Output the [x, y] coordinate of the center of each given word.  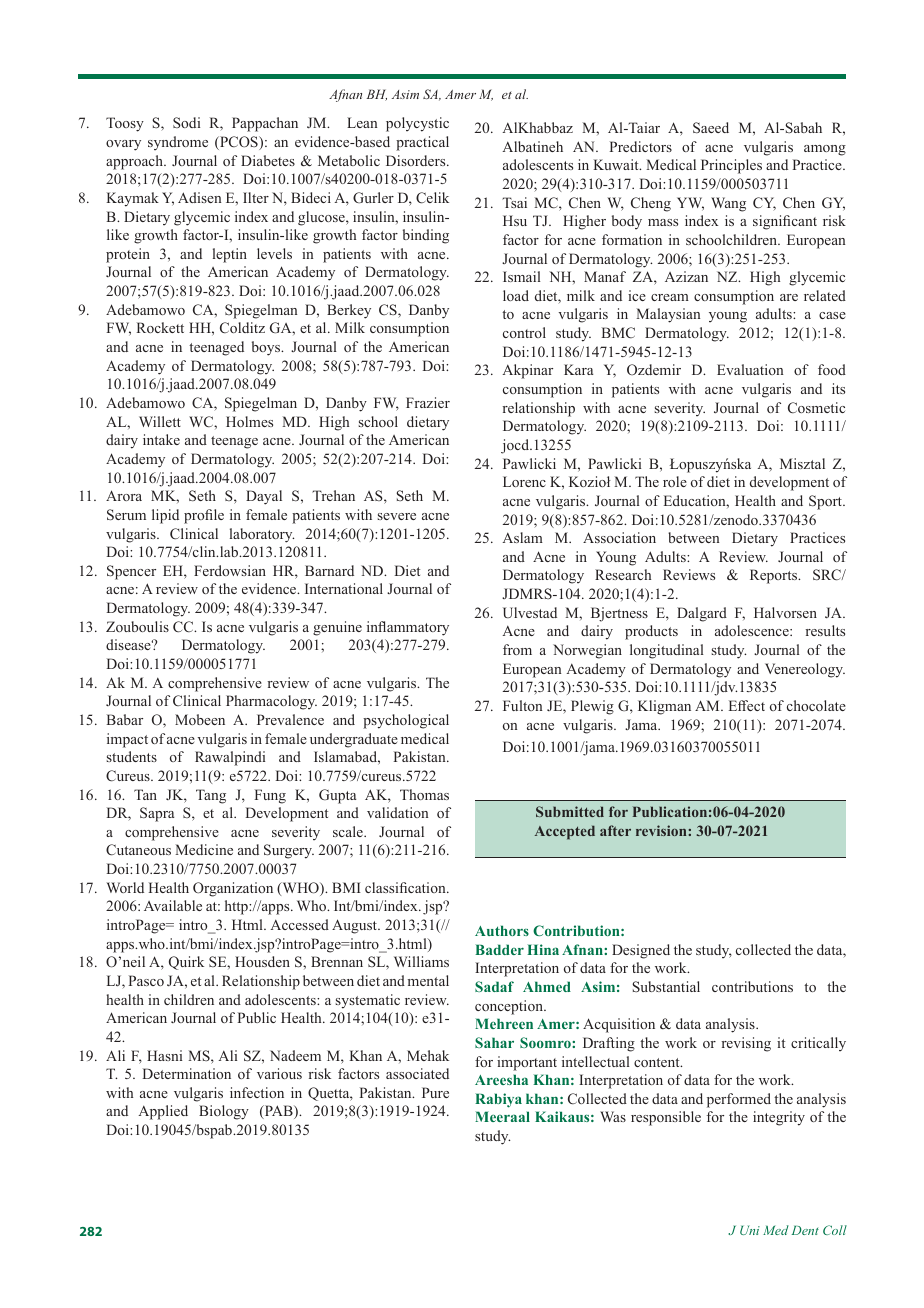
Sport [826, 502]
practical [422, 143]
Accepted [565, 832]
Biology [224, 1112]
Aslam [522, 537]
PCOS [239, 143]
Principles [731, 166]
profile [204, 516]
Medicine [204, 849]
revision [662, 830]
